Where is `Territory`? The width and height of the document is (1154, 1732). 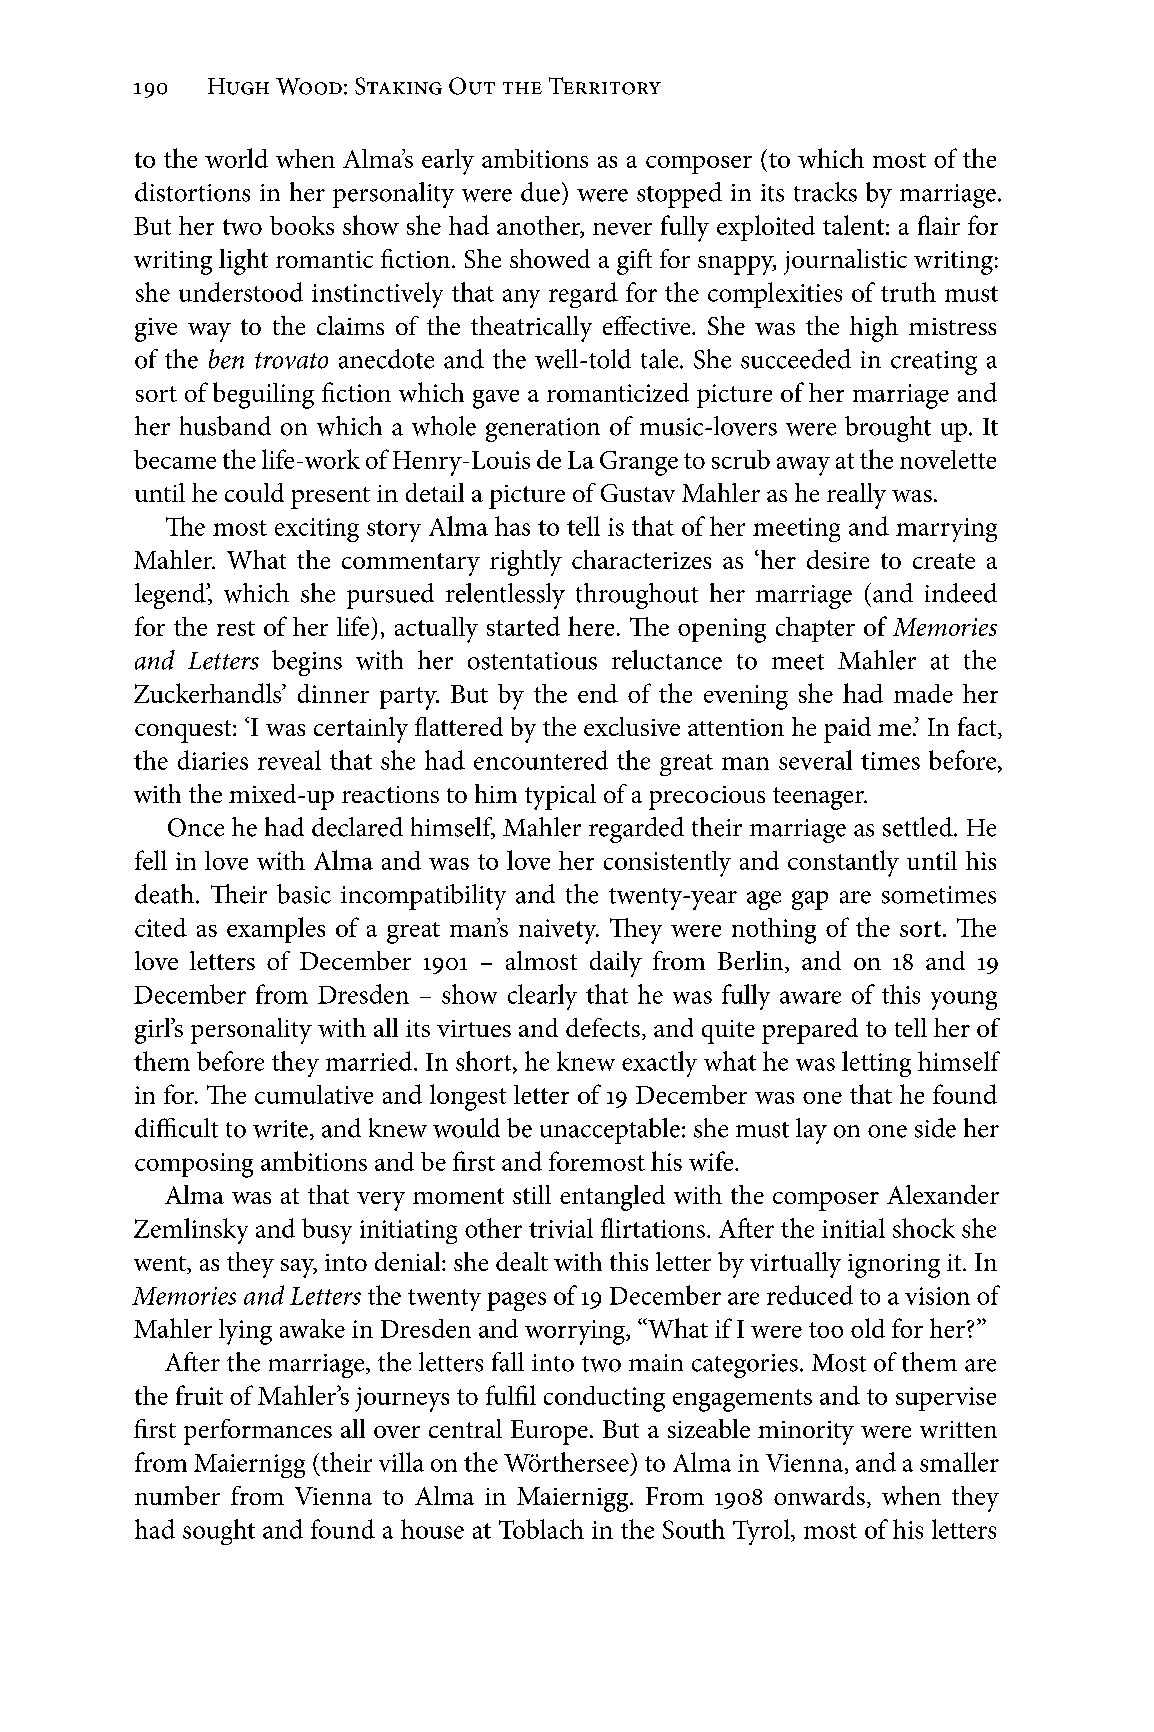
Territory is located at coordinates (605, 86).
